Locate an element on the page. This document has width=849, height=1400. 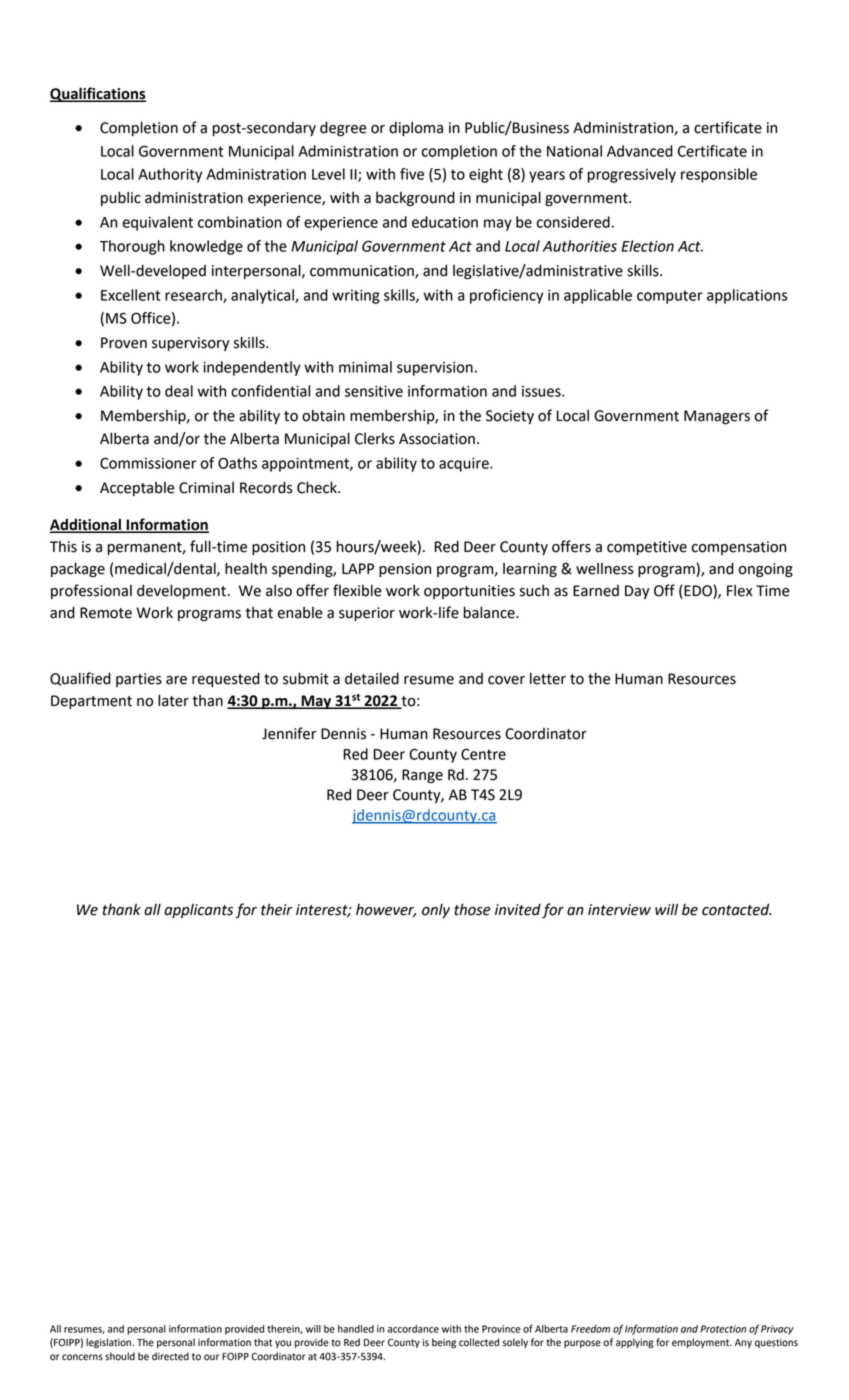
later is located at coordinates (173, 700).
